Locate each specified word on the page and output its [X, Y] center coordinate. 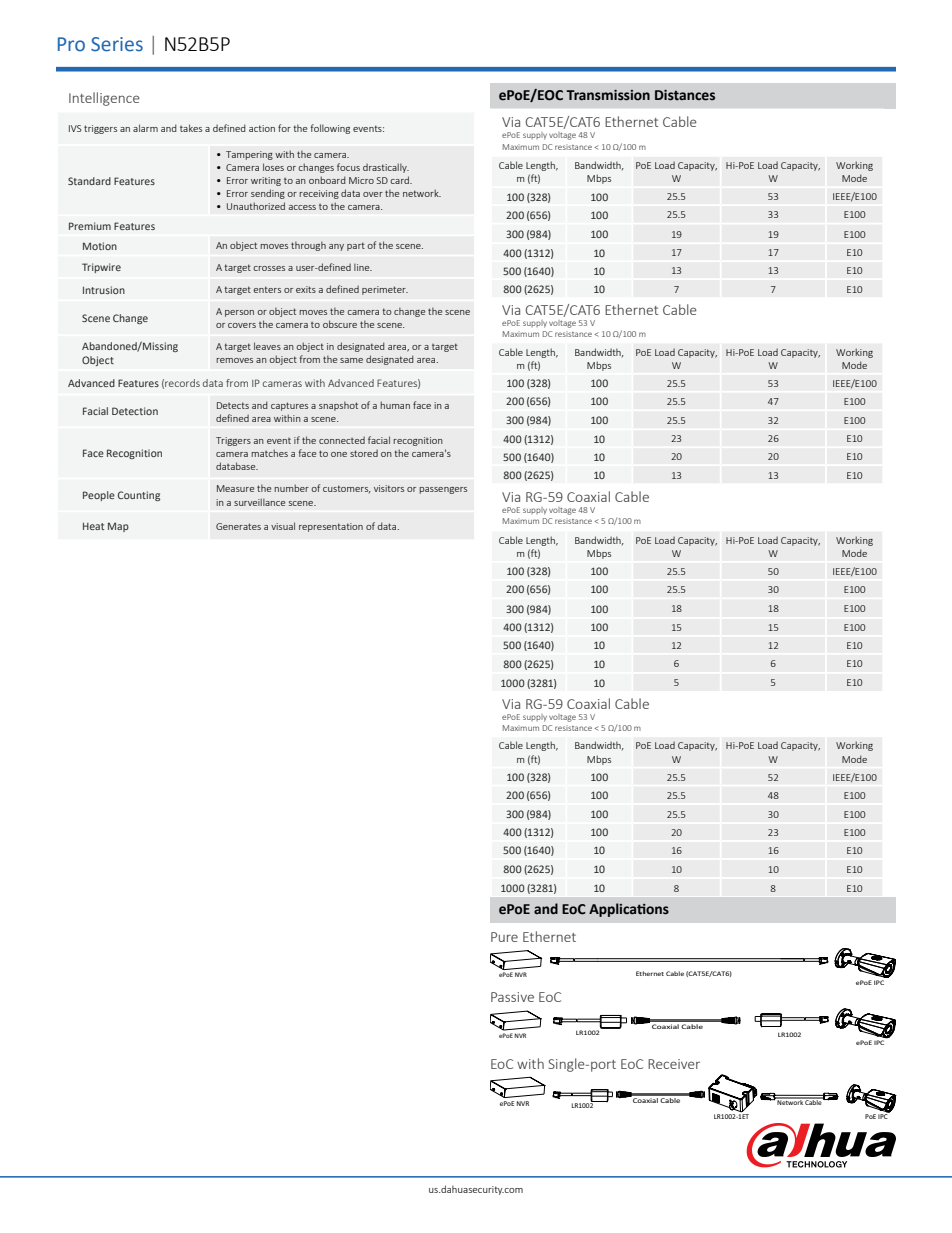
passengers [443, 490]
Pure [504, 937]
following [330, 129]
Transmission [608, 95]
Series [117, 44]
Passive [512, 997]
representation [331, 527]
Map [118, 527]
